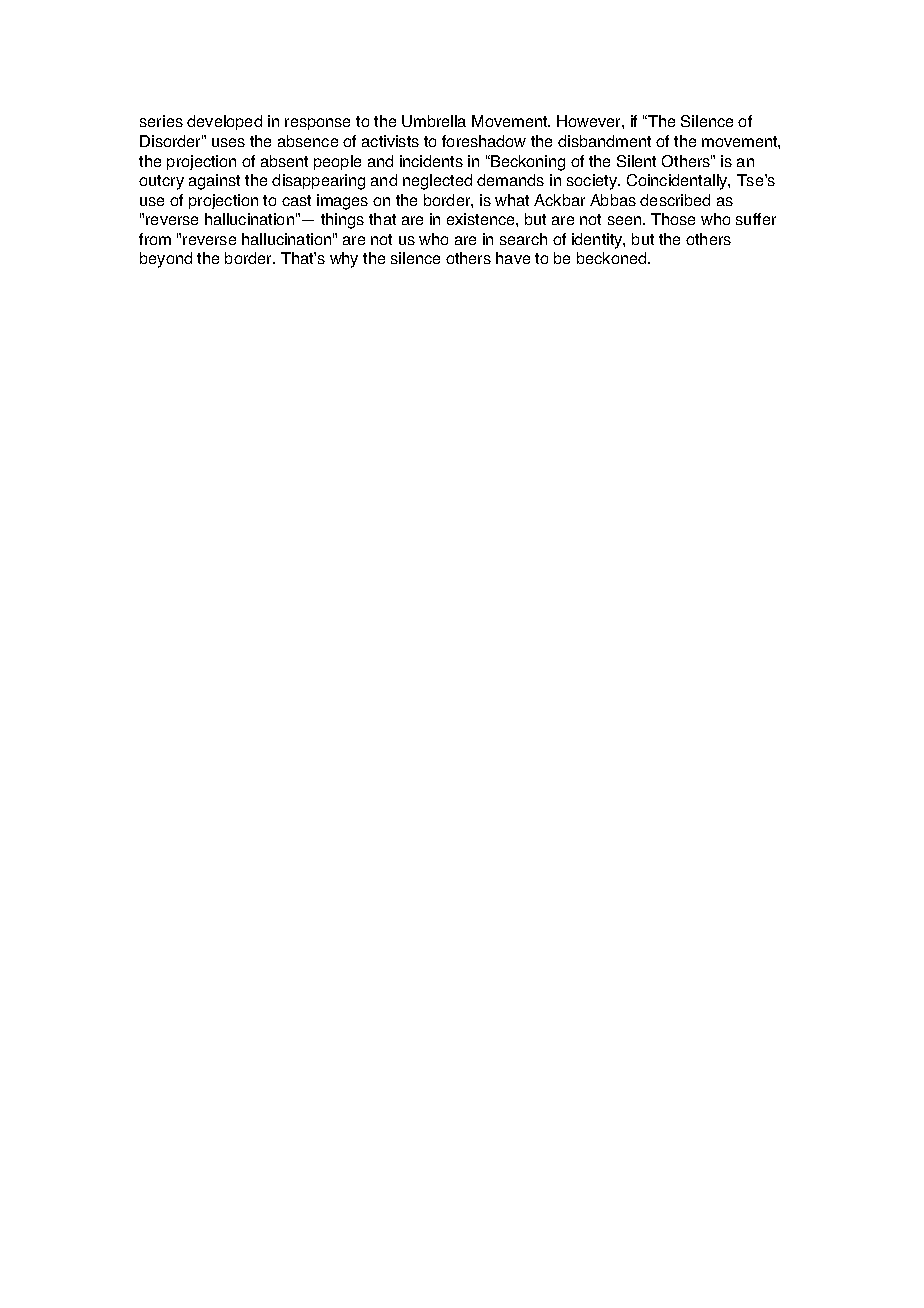 The height and width of the image is (1308, 924). What do you see at coordinates (342, 221) in the image?
I see `things` at bounding box center [342, 221].
